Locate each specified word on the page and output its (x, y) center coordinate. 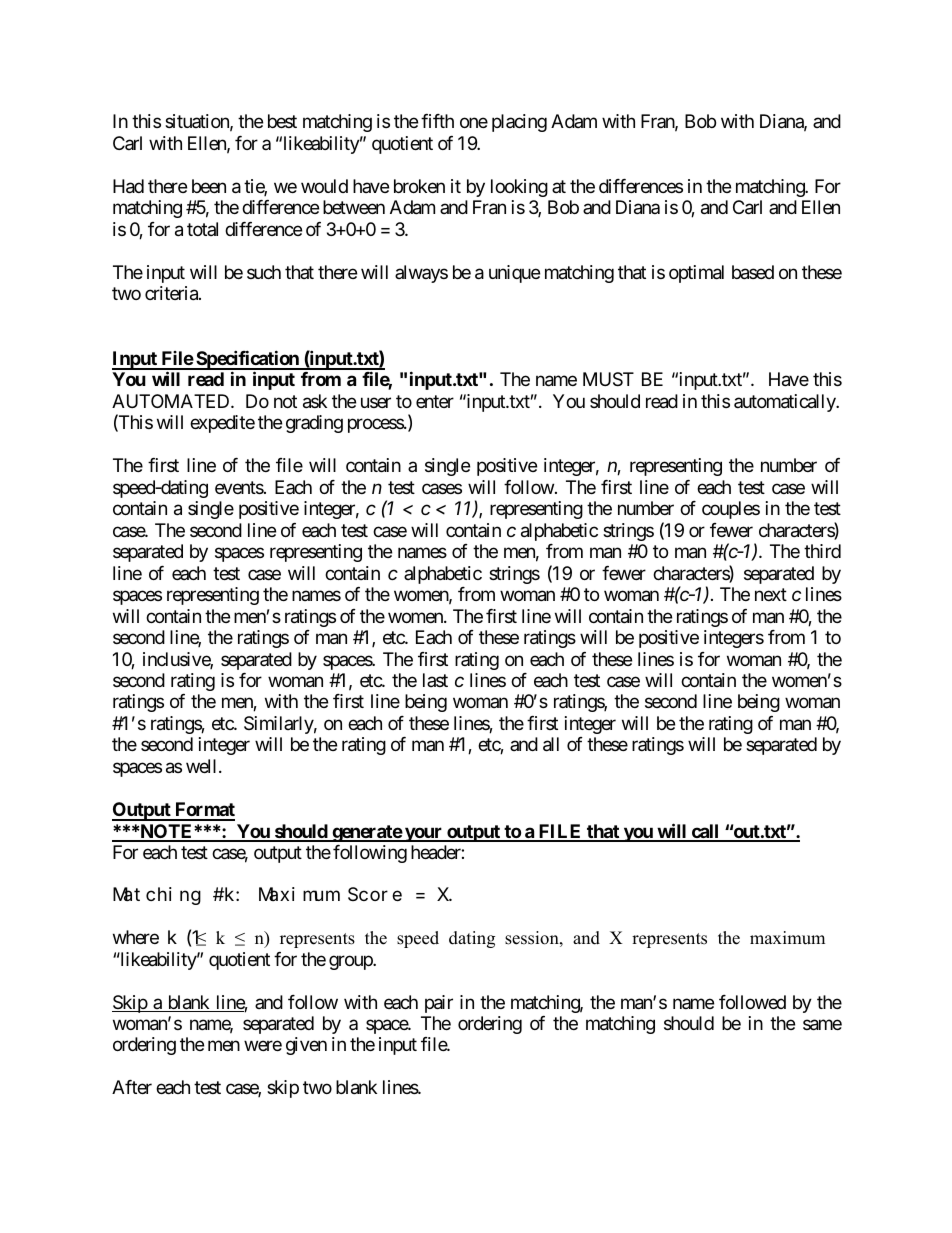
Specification (247, 361)
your (424, 834)
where (136, 937)
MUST (608, 379)
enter (435, 401)
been (209, 186)
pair (439, 1004)
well (203, 766)
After (132, 1087)
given (306, 1046)
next (771, 594)
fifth (437, 121)
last (435, 680)
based (753, 272)
